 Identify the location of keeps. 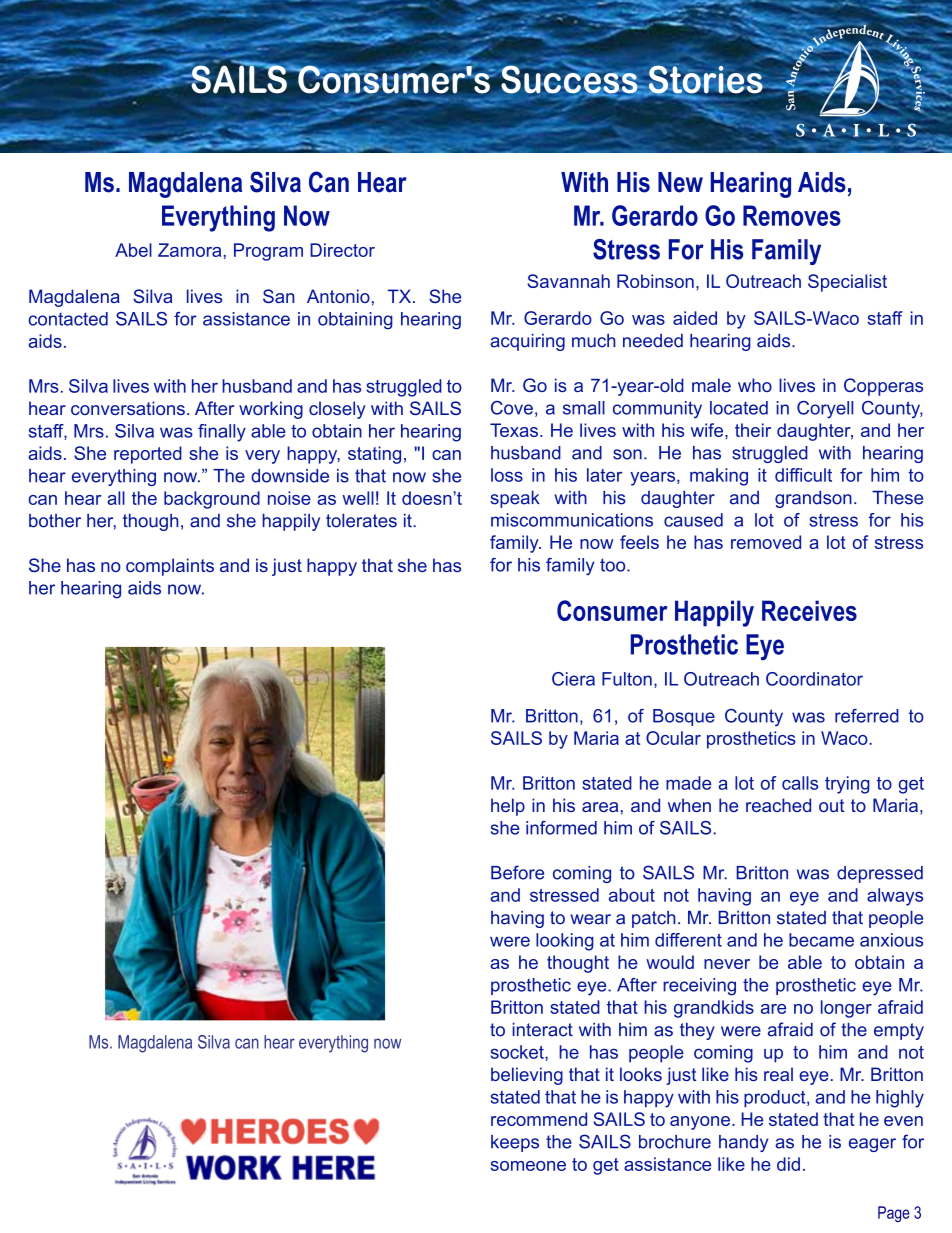
(515, 1143).
